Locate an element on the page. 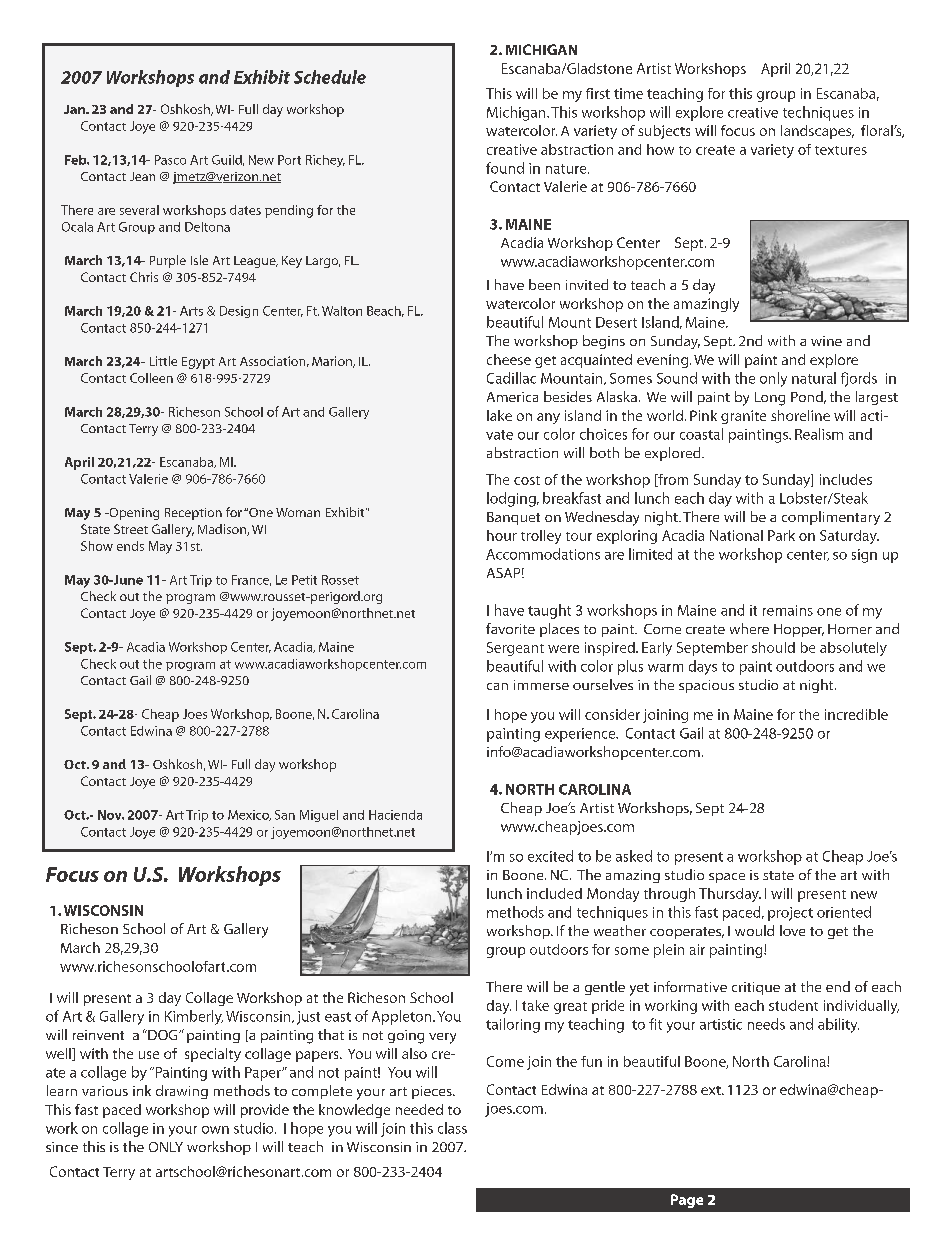  Park is located at coordinates (781, 535).
